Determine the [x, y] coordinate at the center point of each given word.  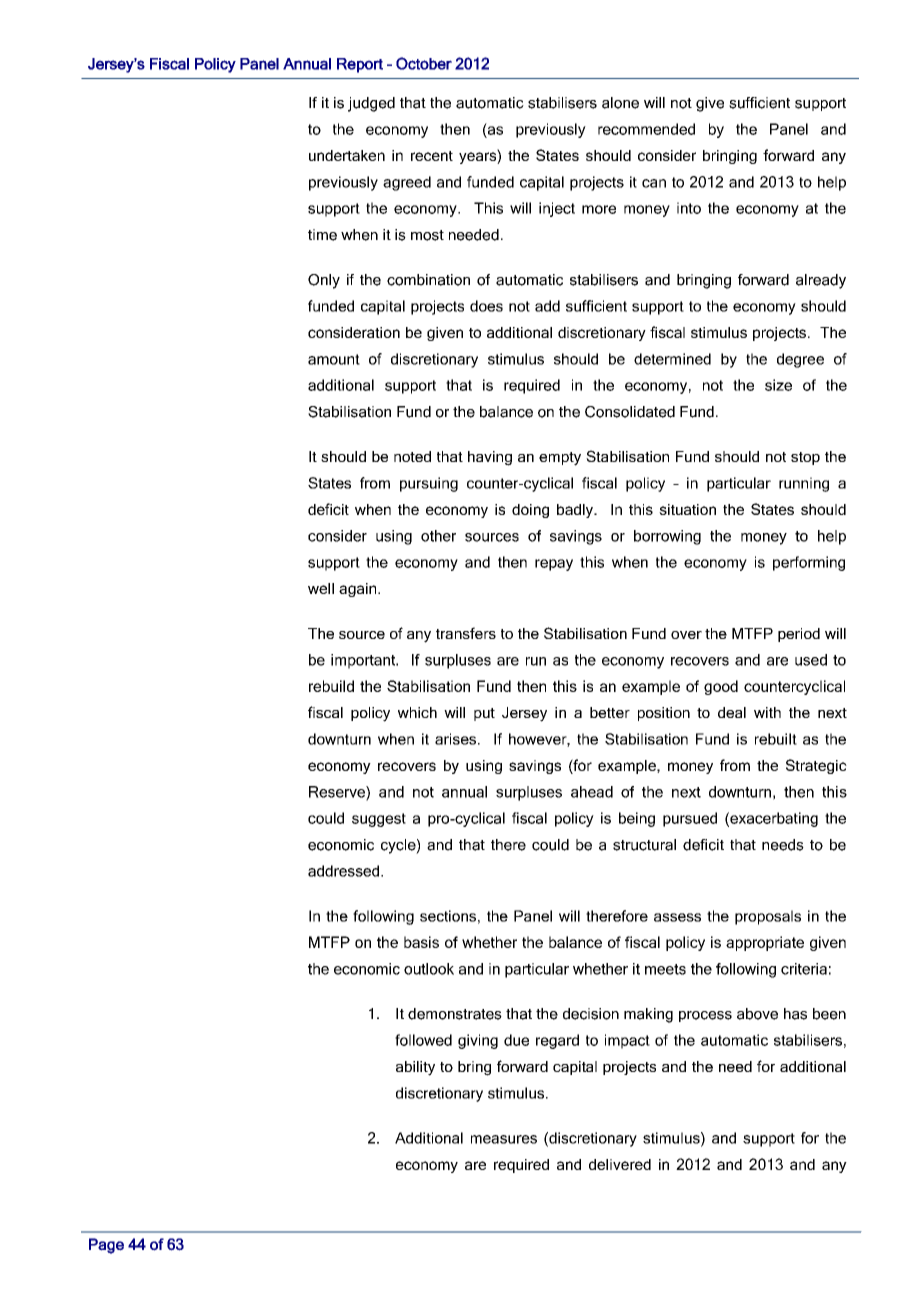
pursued [690, 819]
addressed [345, 871]
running [804, 484]
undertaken [347, 155]
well [321, 588]
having [490, 458]
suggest [379, 820]
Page [106, 1246]
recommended [646, 129]
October [424, 63]
